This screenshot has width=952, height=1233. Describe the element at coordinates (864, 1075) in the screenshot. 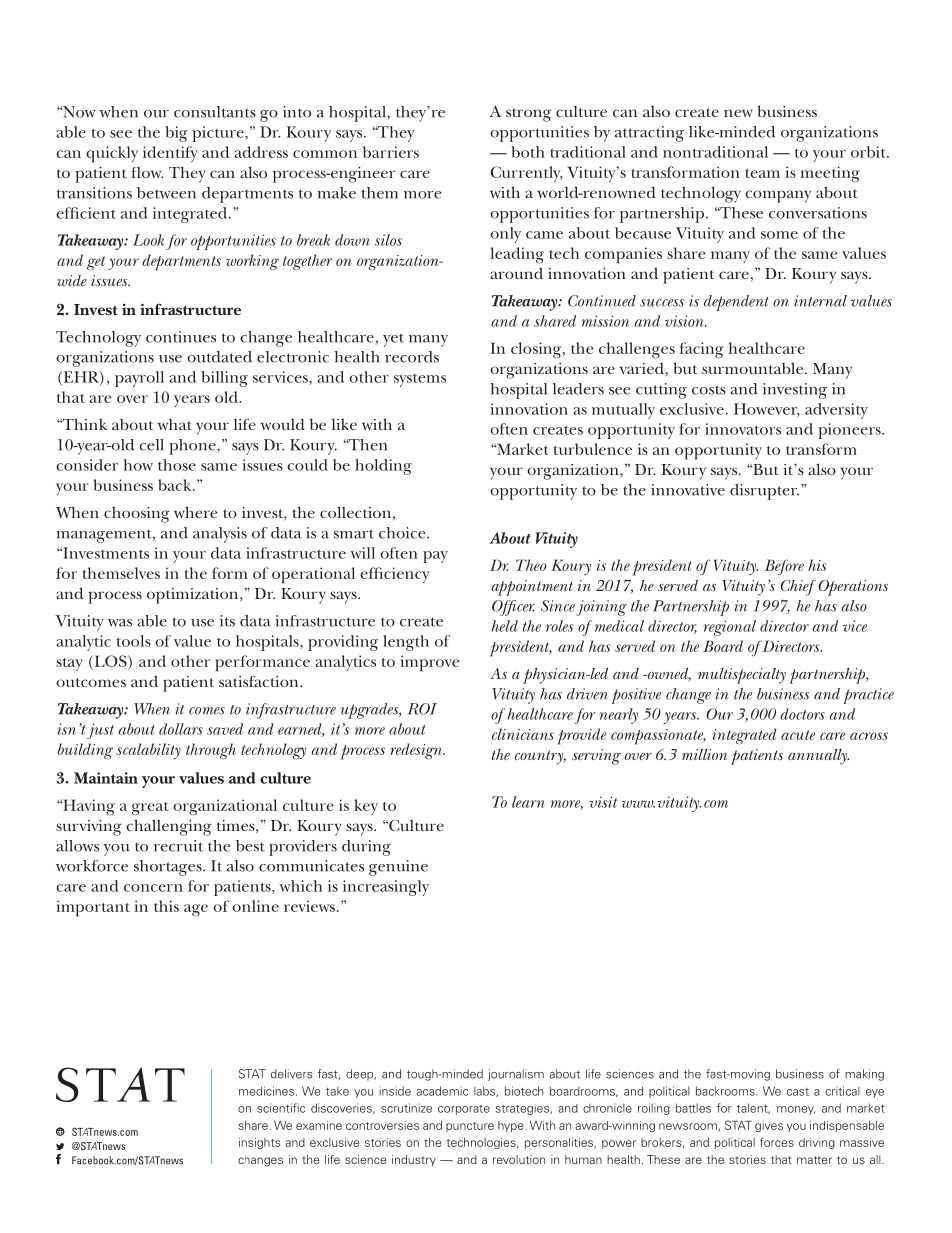

I see `making` at that location.
